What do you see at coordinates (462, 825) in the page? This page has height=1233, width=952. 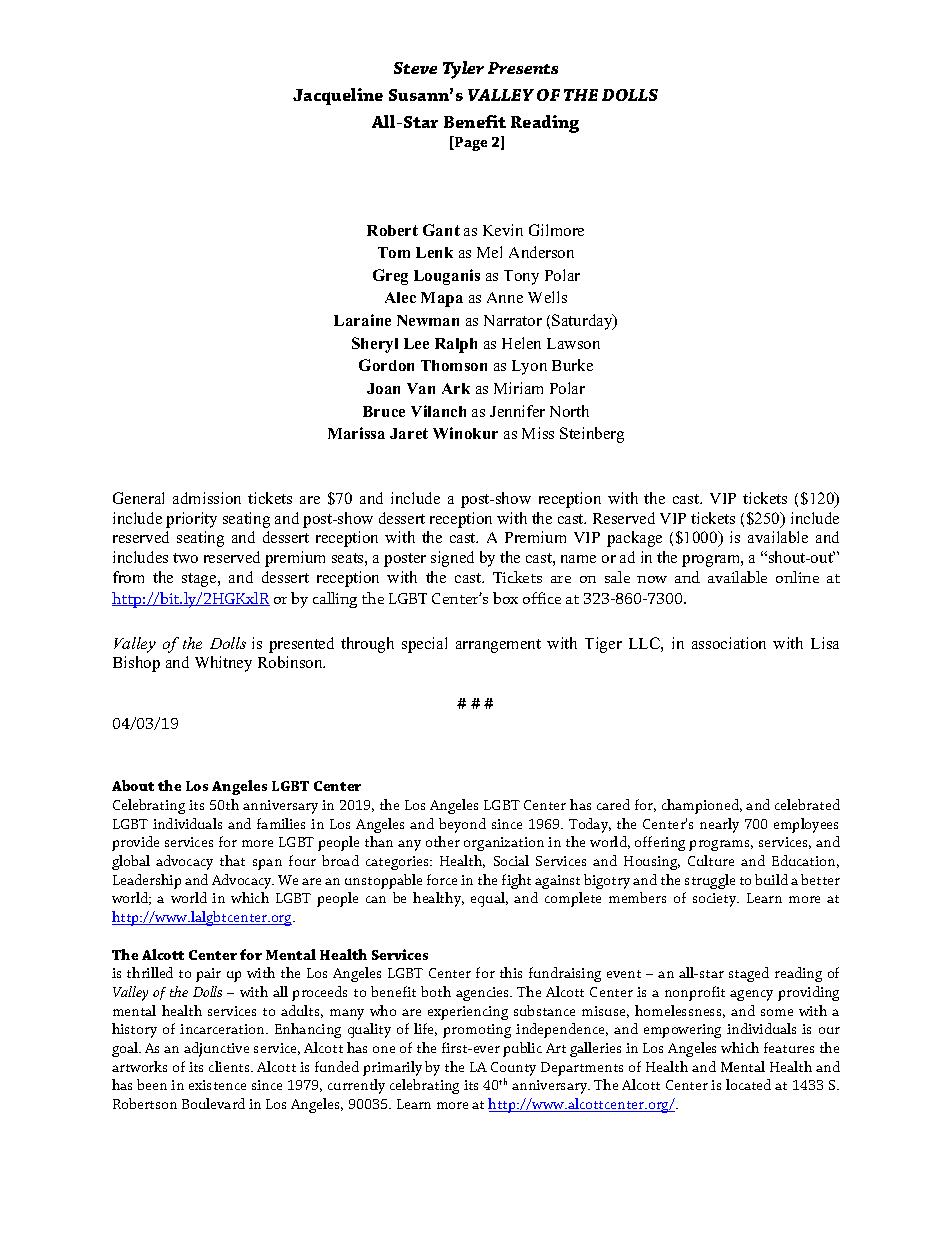 I see `beyond` at bounding box center [462, 825].
